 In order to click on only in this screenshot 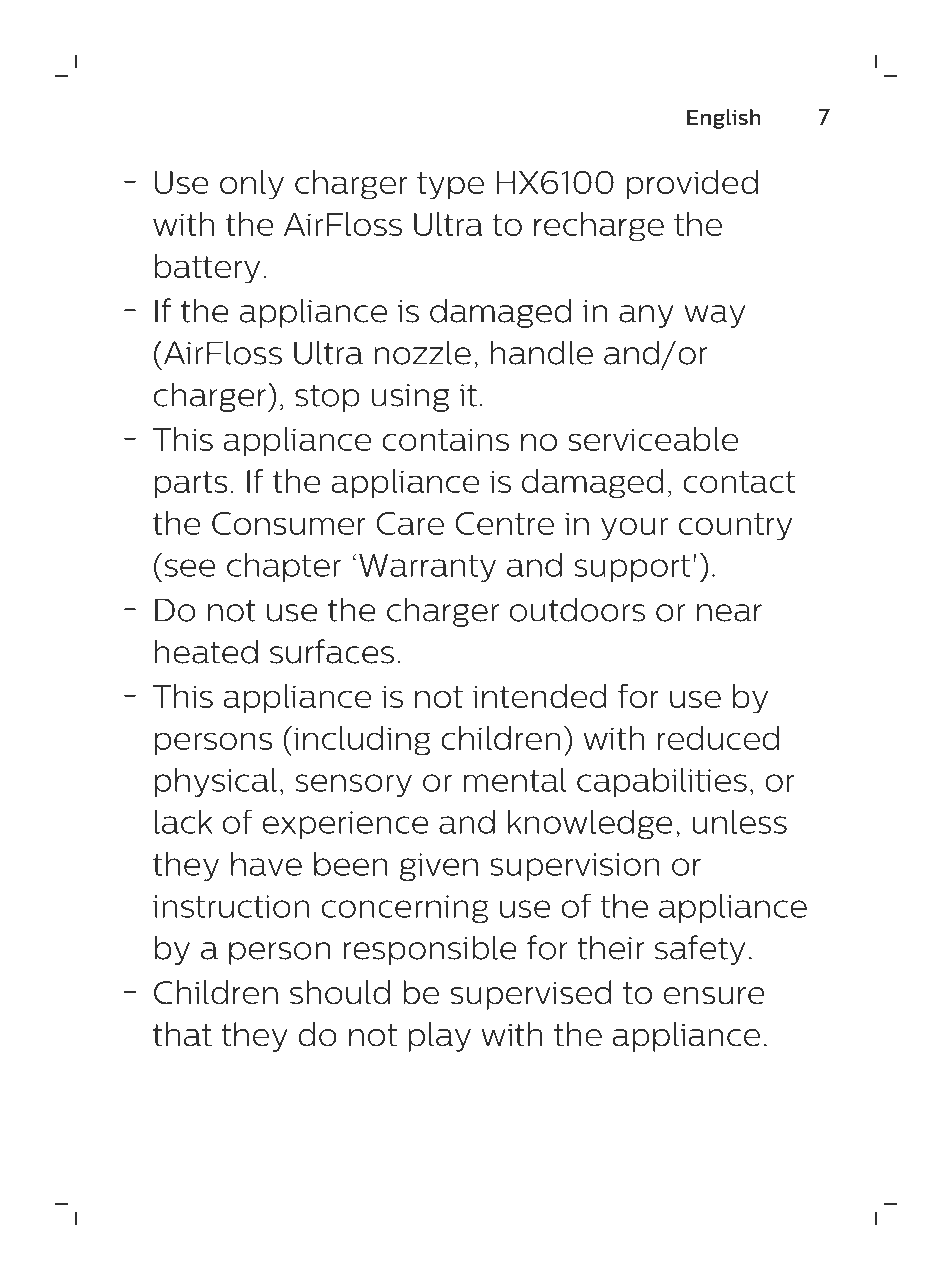, I will do `click(252, 185)`.
